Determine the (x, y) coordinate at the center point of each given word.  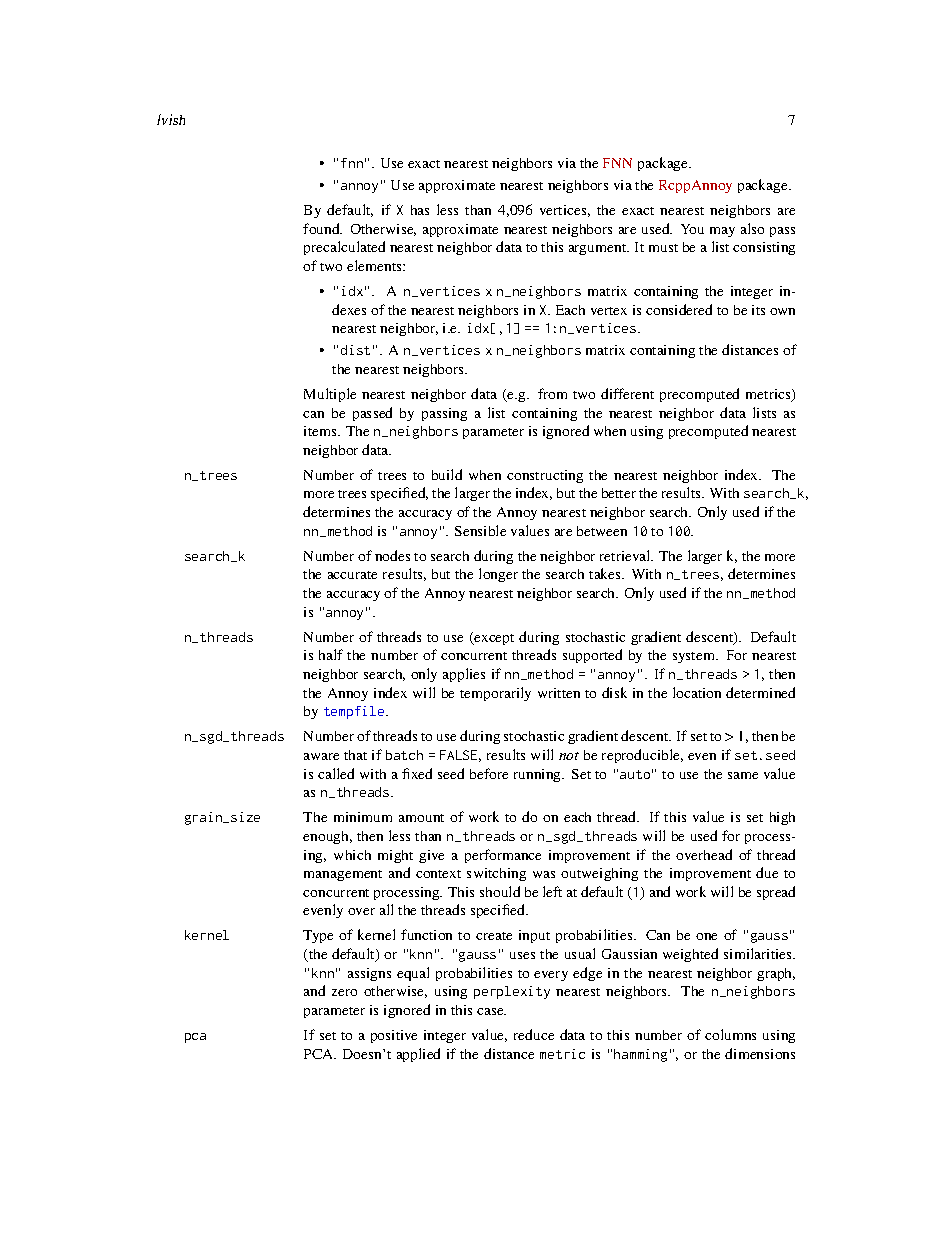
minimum (363, 817)
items (321, 431)
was (544, 874)
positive (394, 1036)
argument (599, 249)
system (695, 657)
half (331, 654)
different (627, 393)
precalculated (344, 248)
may (722, 232)
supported (592, 656)
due (767, 872)
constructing (545, 476)
